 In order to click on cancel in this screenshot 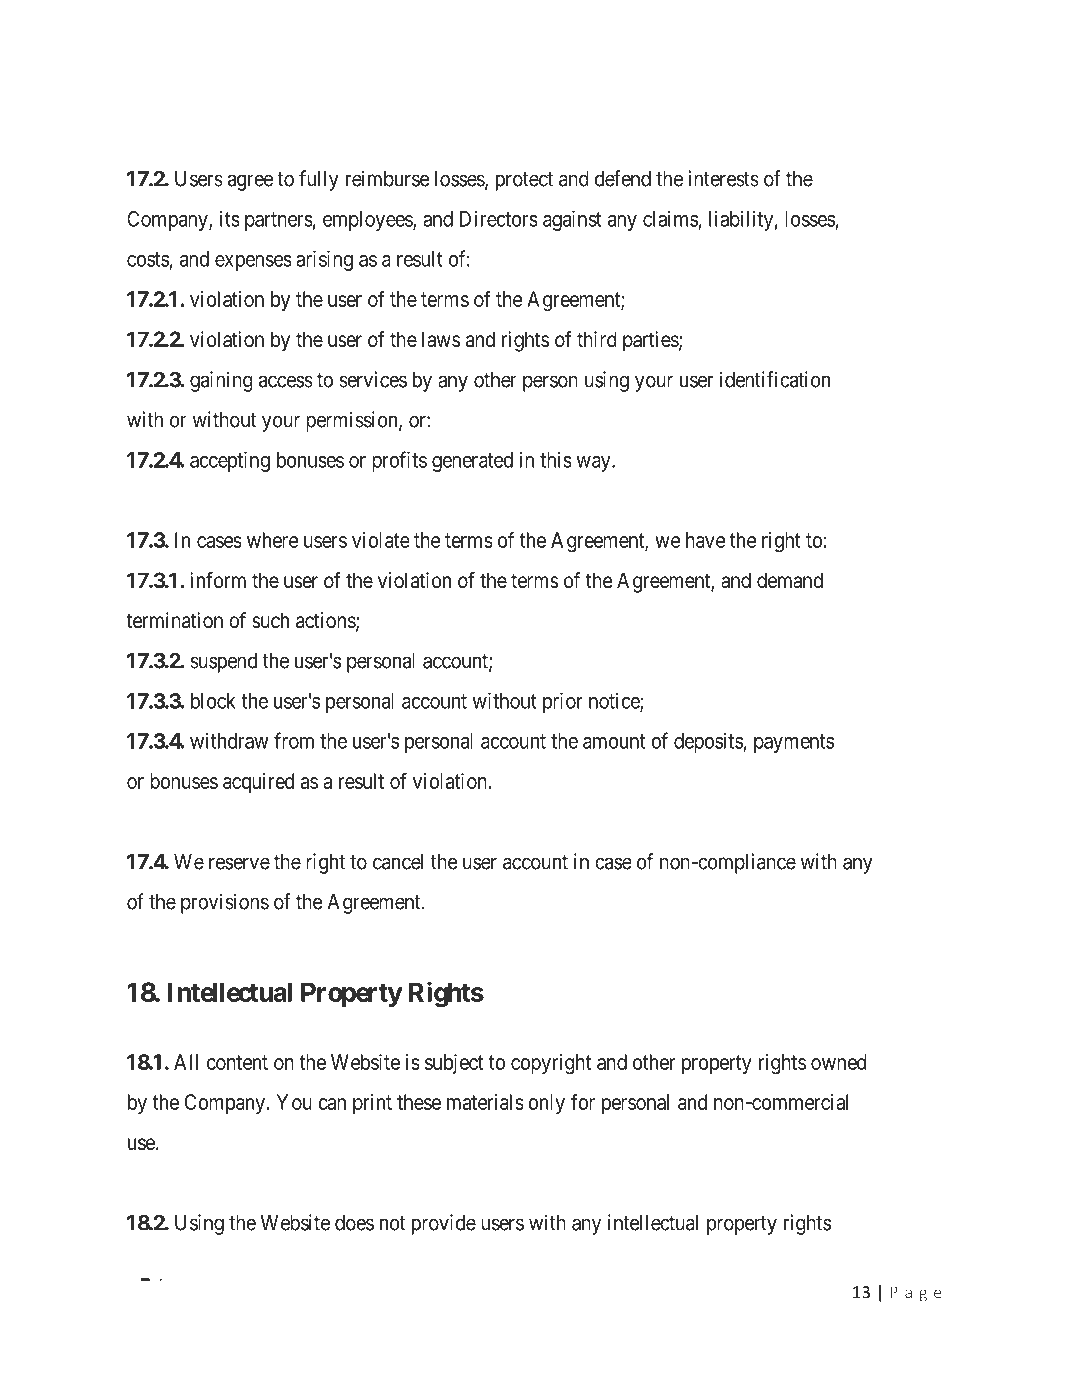, I will do `click(398, 862)`.
